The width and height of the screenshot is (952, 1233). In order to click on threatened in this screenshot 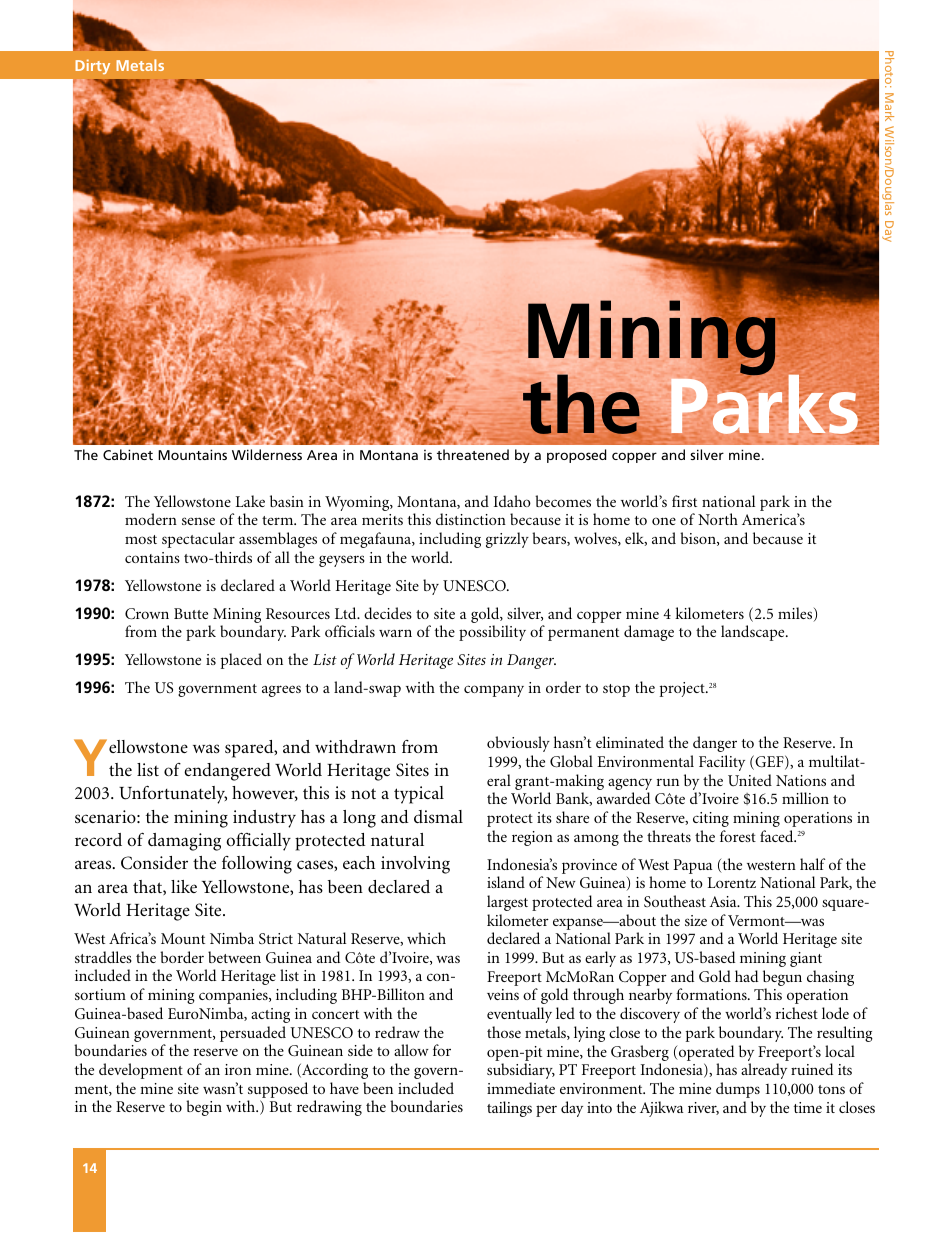, I will do `click(473, 454)`.
